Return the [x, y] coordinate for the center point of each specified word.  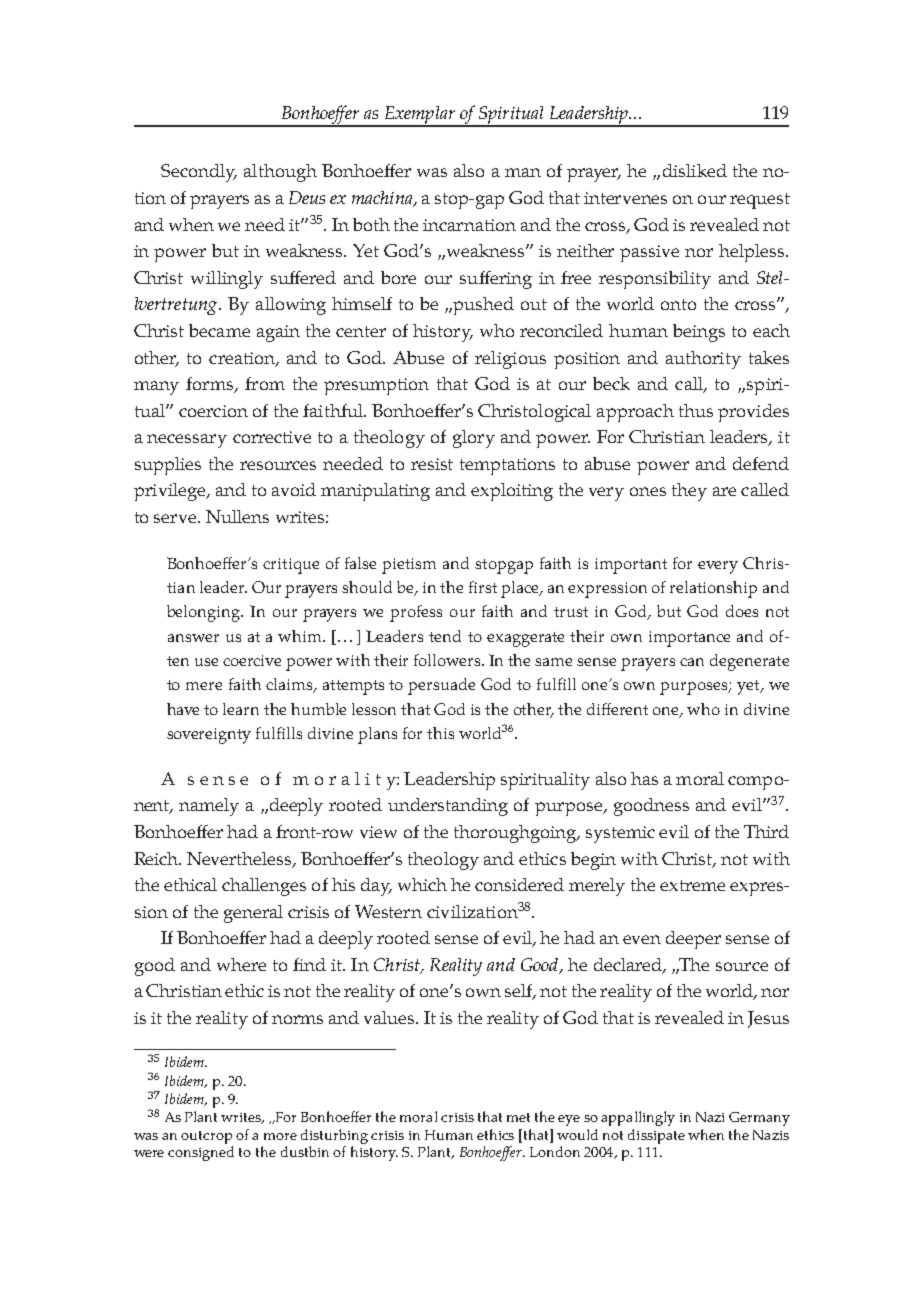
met [518, 1117]
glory [474, 439]
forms [211, 385]
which [422, 884]
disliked [695, 170]
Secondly [199, 173]
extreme [692, 885]
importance [689, 639]
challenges [264, 887]
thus [696, 410]
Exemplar [420, 116]
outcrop [206, 1137]
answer [193, 638]
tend [445, 636]
